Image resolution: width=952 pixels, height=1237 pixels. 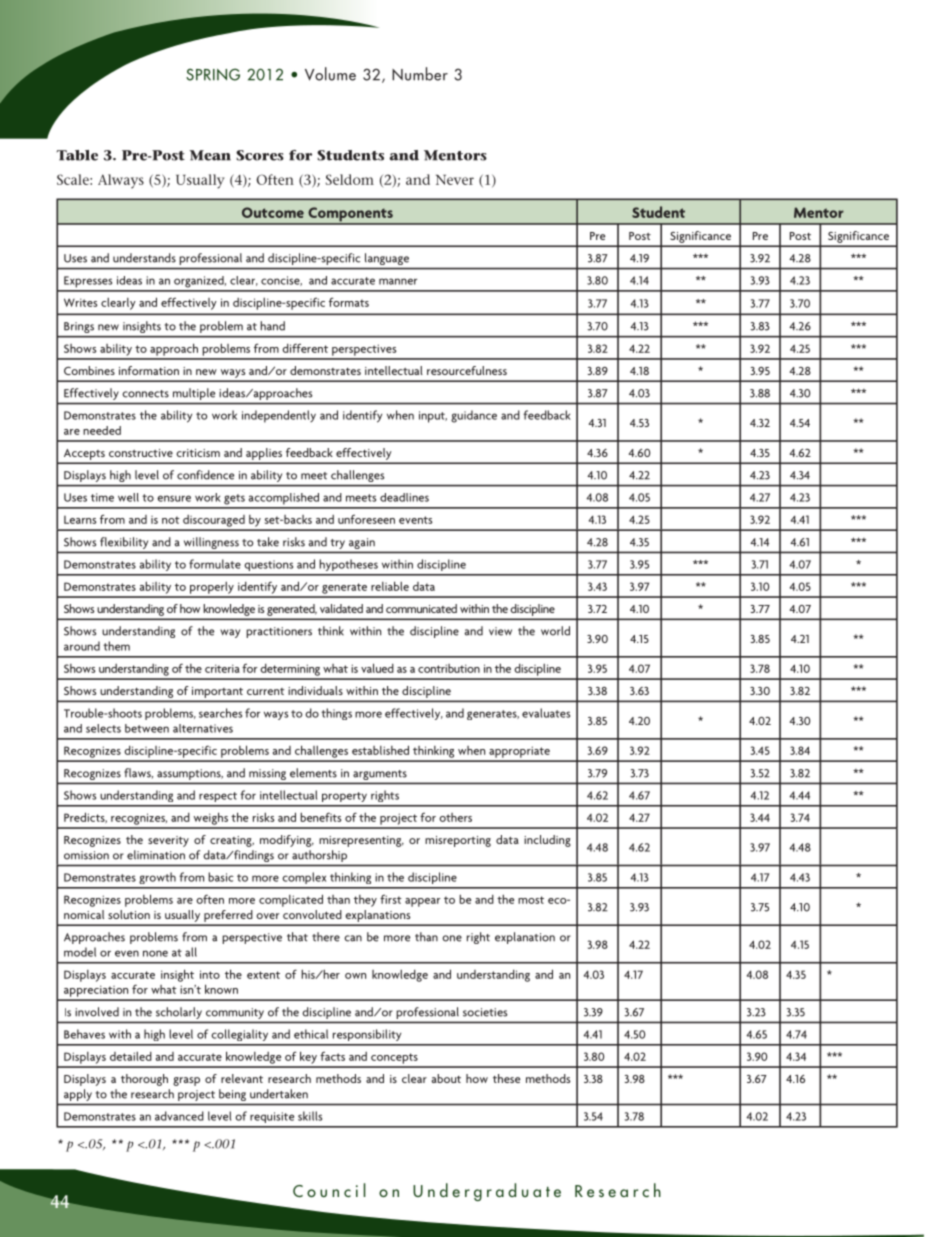 What do you see at coordinates (326, 937) in the image?
I see `there` at bounding box center [326, 937].
